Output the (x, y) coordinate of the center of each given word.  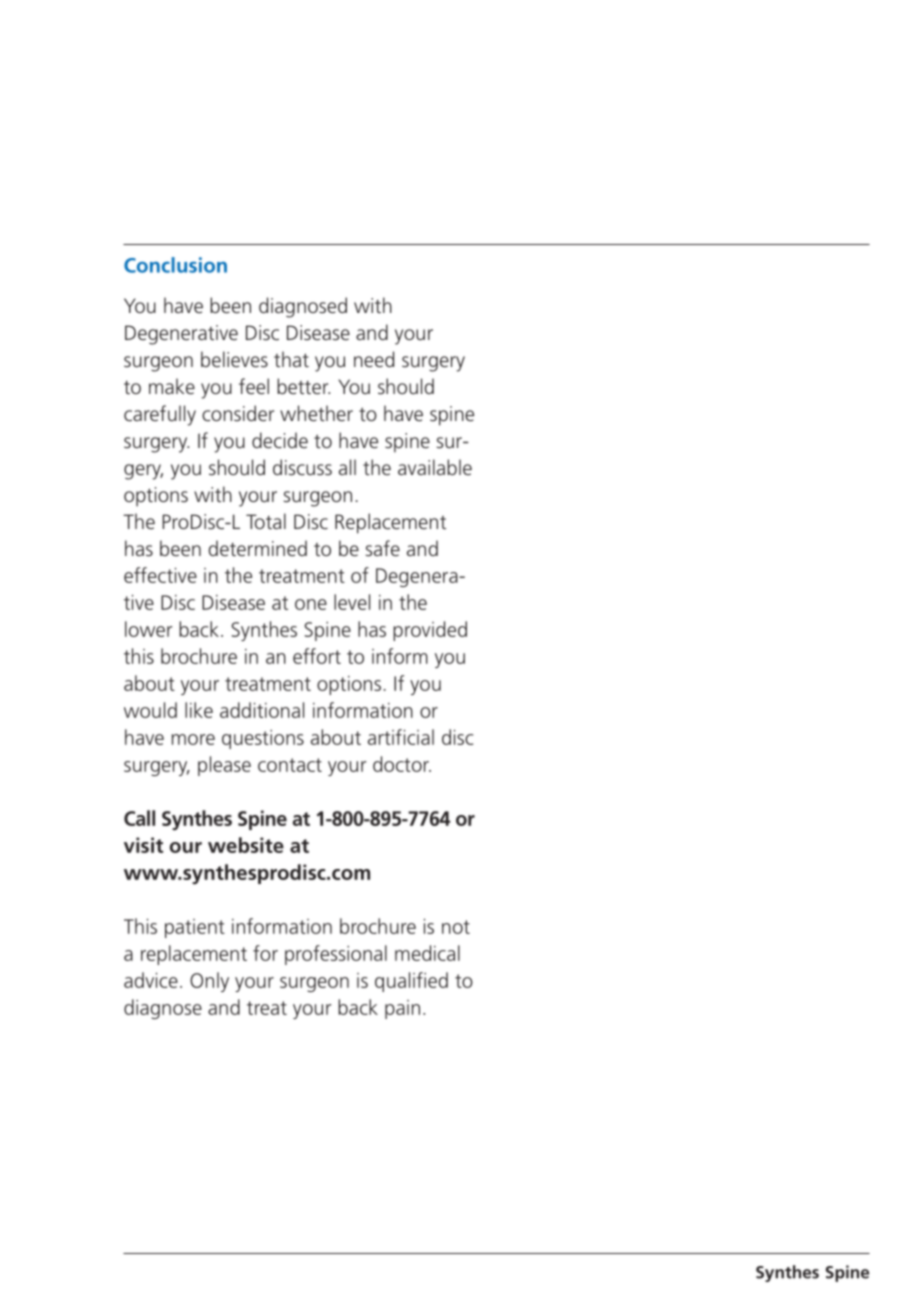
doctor (402, 764)
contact (290, 765)
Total (266, 521)
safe (383, 548)
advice (151, 980)
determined (258, 548)
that (291, 359)
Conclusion (175, 265)
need (374, 359)
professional (336, 955)
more (193, 739)
